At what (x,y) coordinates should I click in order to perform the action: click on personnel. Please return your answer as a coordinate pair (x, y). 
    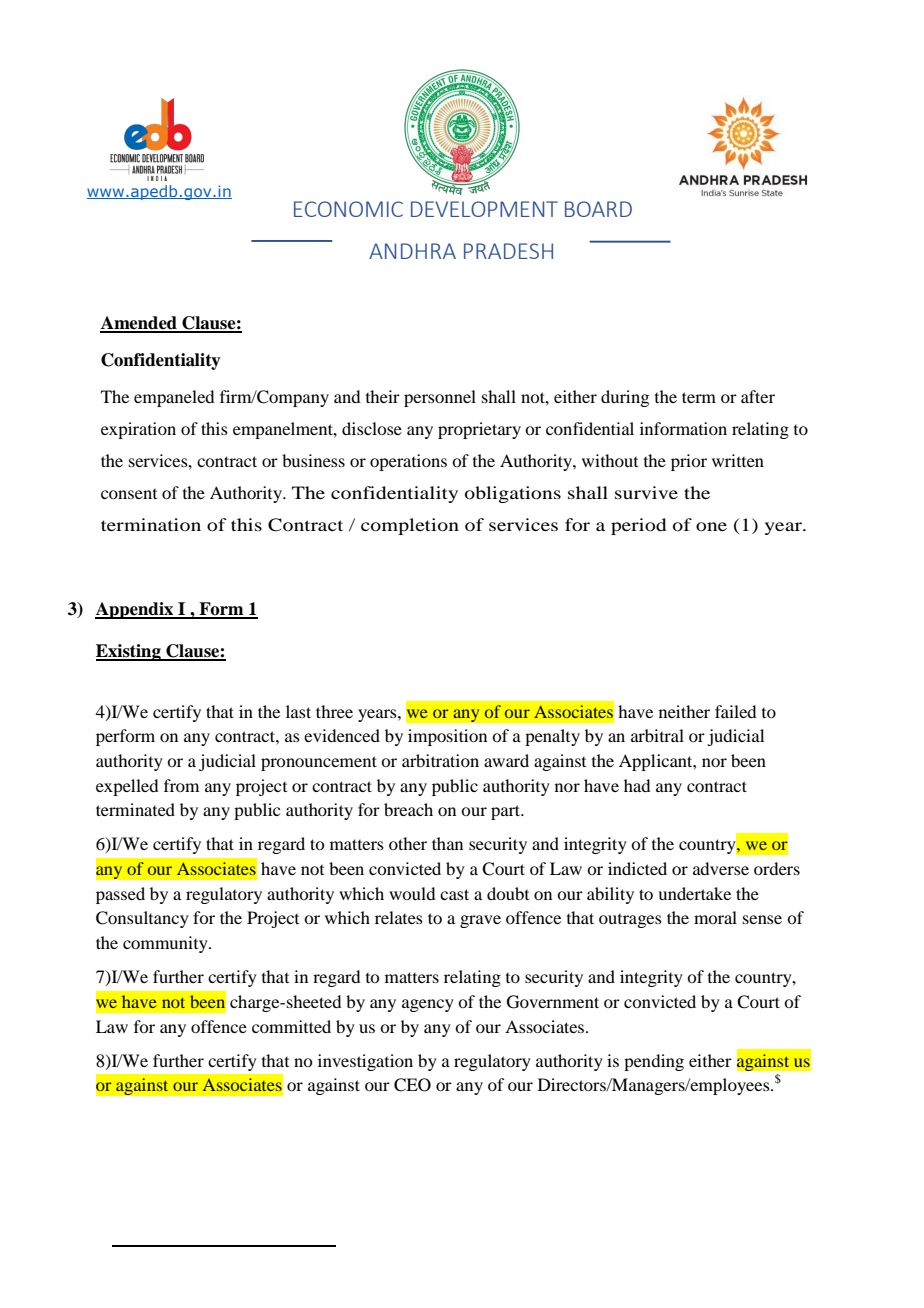
    Looking at the image, I should click on (440, 398).
